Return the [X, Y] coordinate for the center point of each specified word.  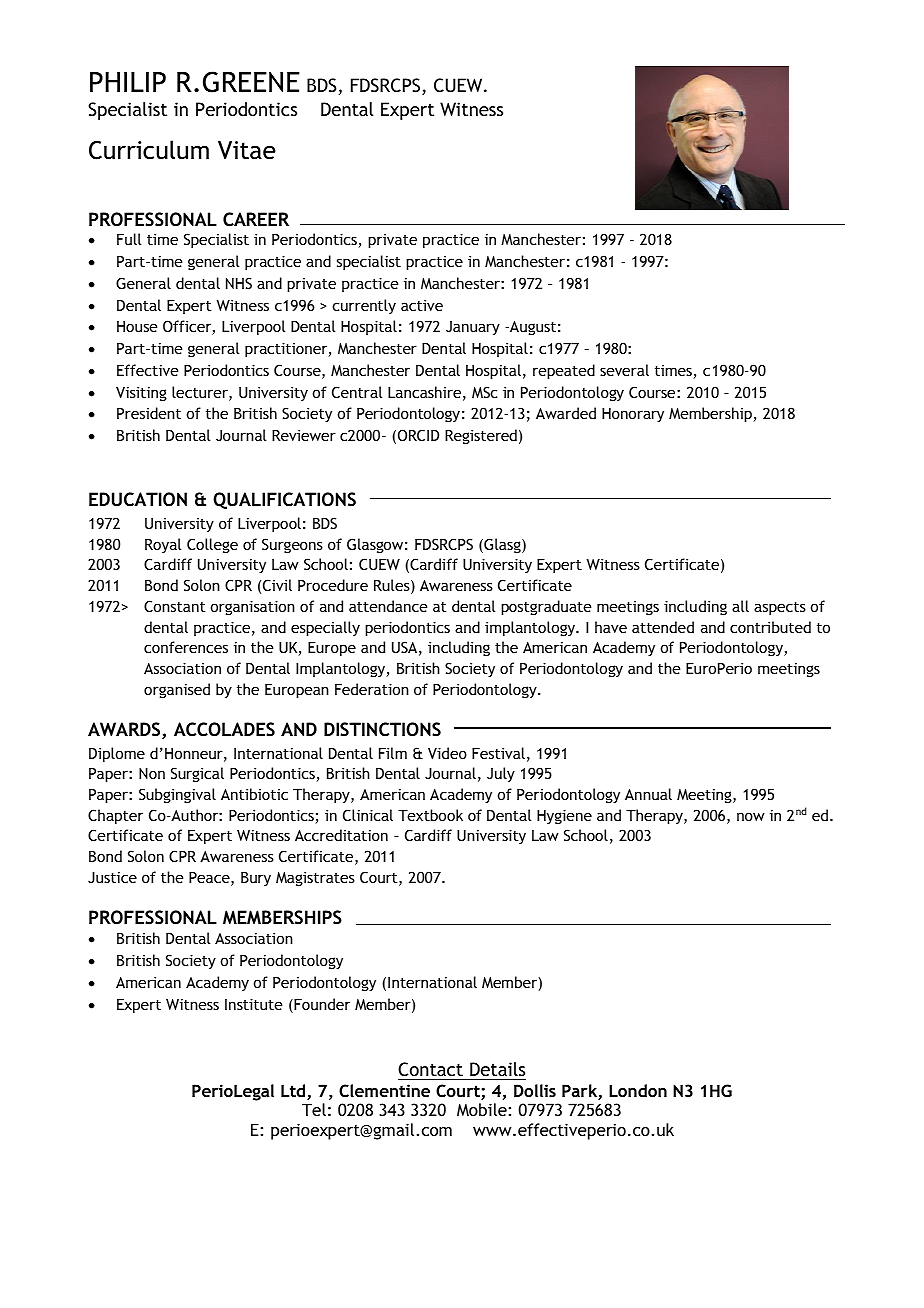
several [624, 370]
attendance [388, 606]
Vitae [247, 150]
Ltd [294, 1092]
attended [663, 627]
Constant [175, 606]
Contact [431, 1071]
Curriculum [149, 150]
